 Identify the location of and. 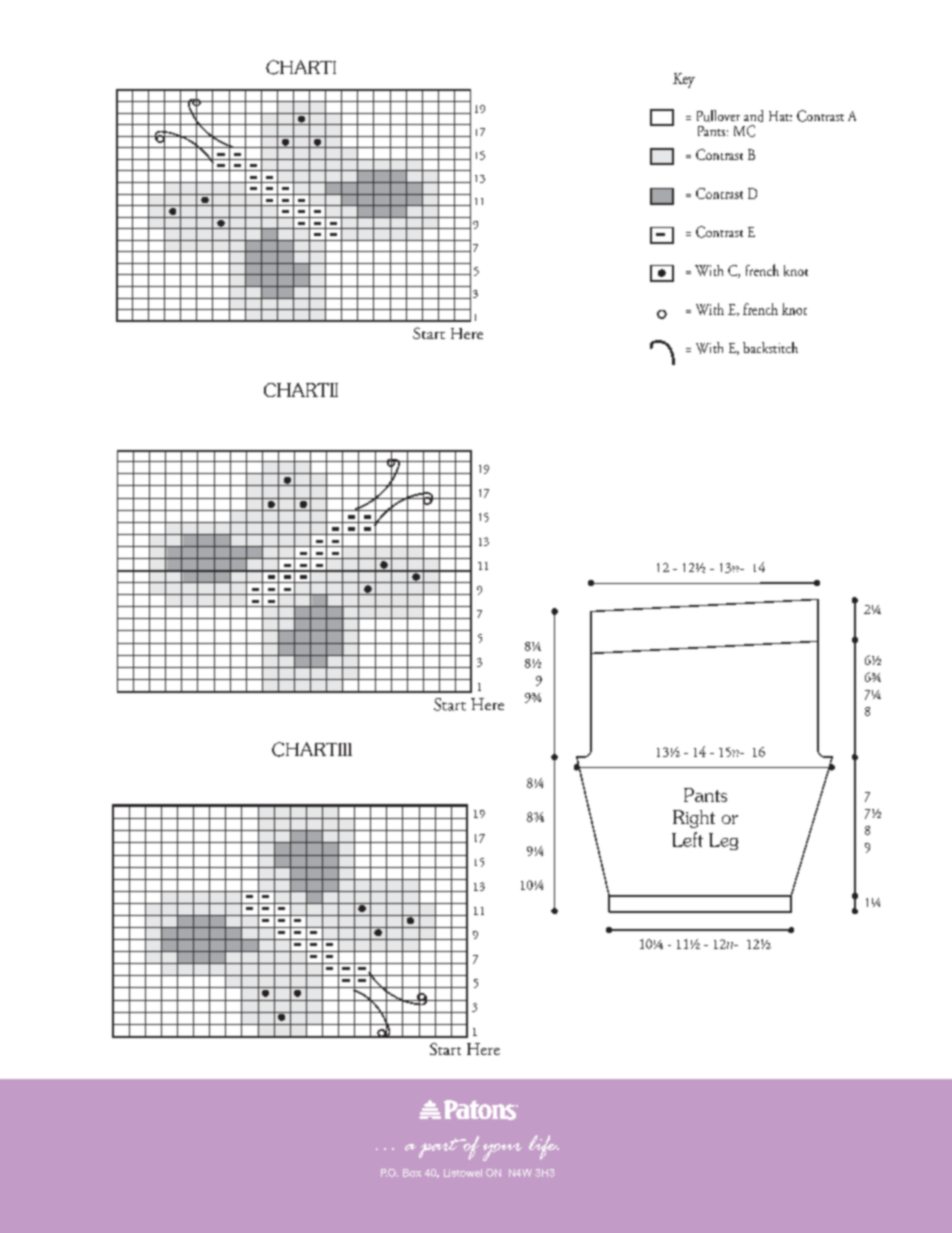
(753, 116).
